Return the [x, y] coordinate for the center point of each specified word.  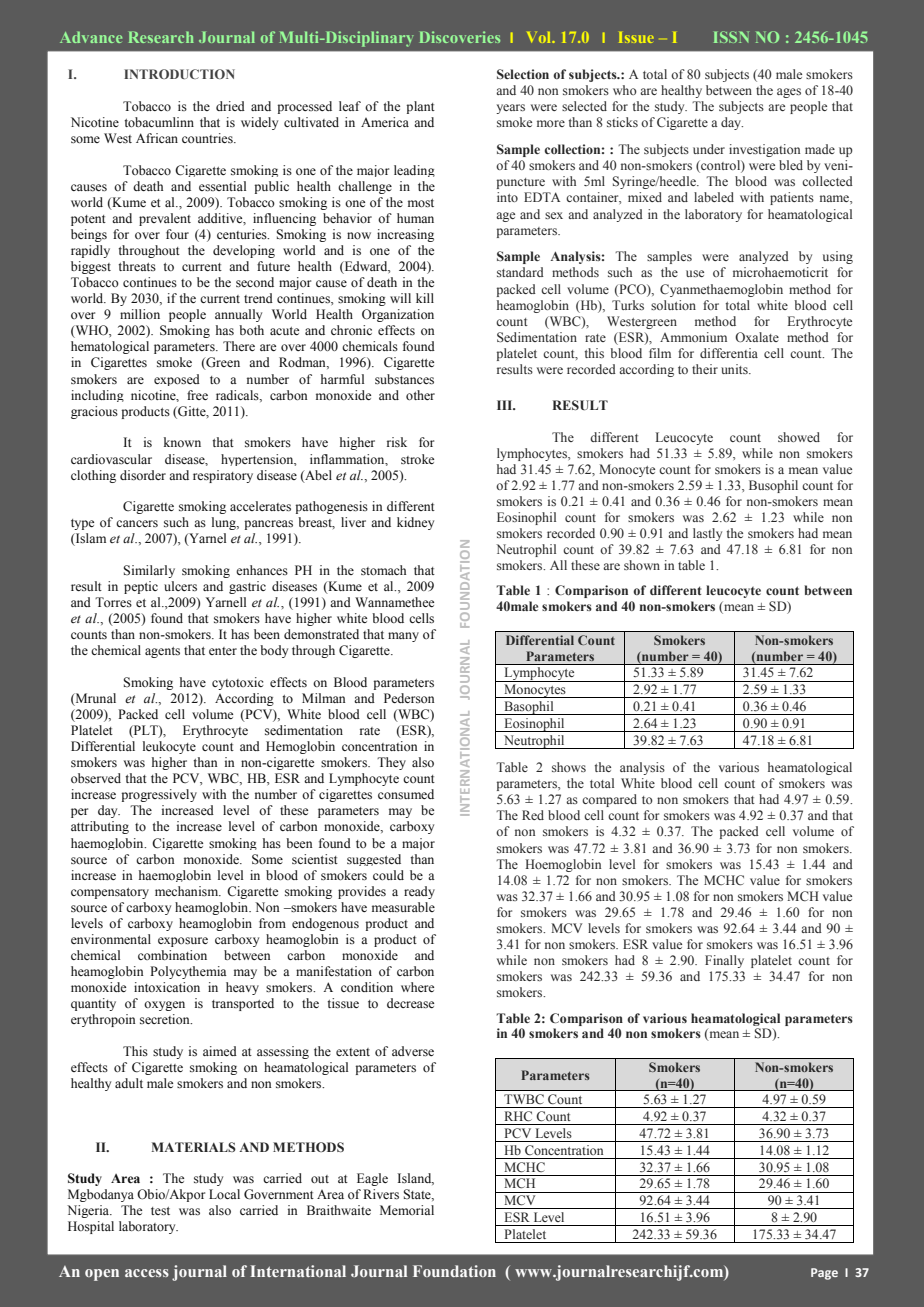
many [403, 637]
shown [642, 565]
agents [162, 652]
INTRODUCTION [179, 74]
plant [420, 107]
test [160, 1211]
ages [789, 93]
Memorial [407, 1210]
